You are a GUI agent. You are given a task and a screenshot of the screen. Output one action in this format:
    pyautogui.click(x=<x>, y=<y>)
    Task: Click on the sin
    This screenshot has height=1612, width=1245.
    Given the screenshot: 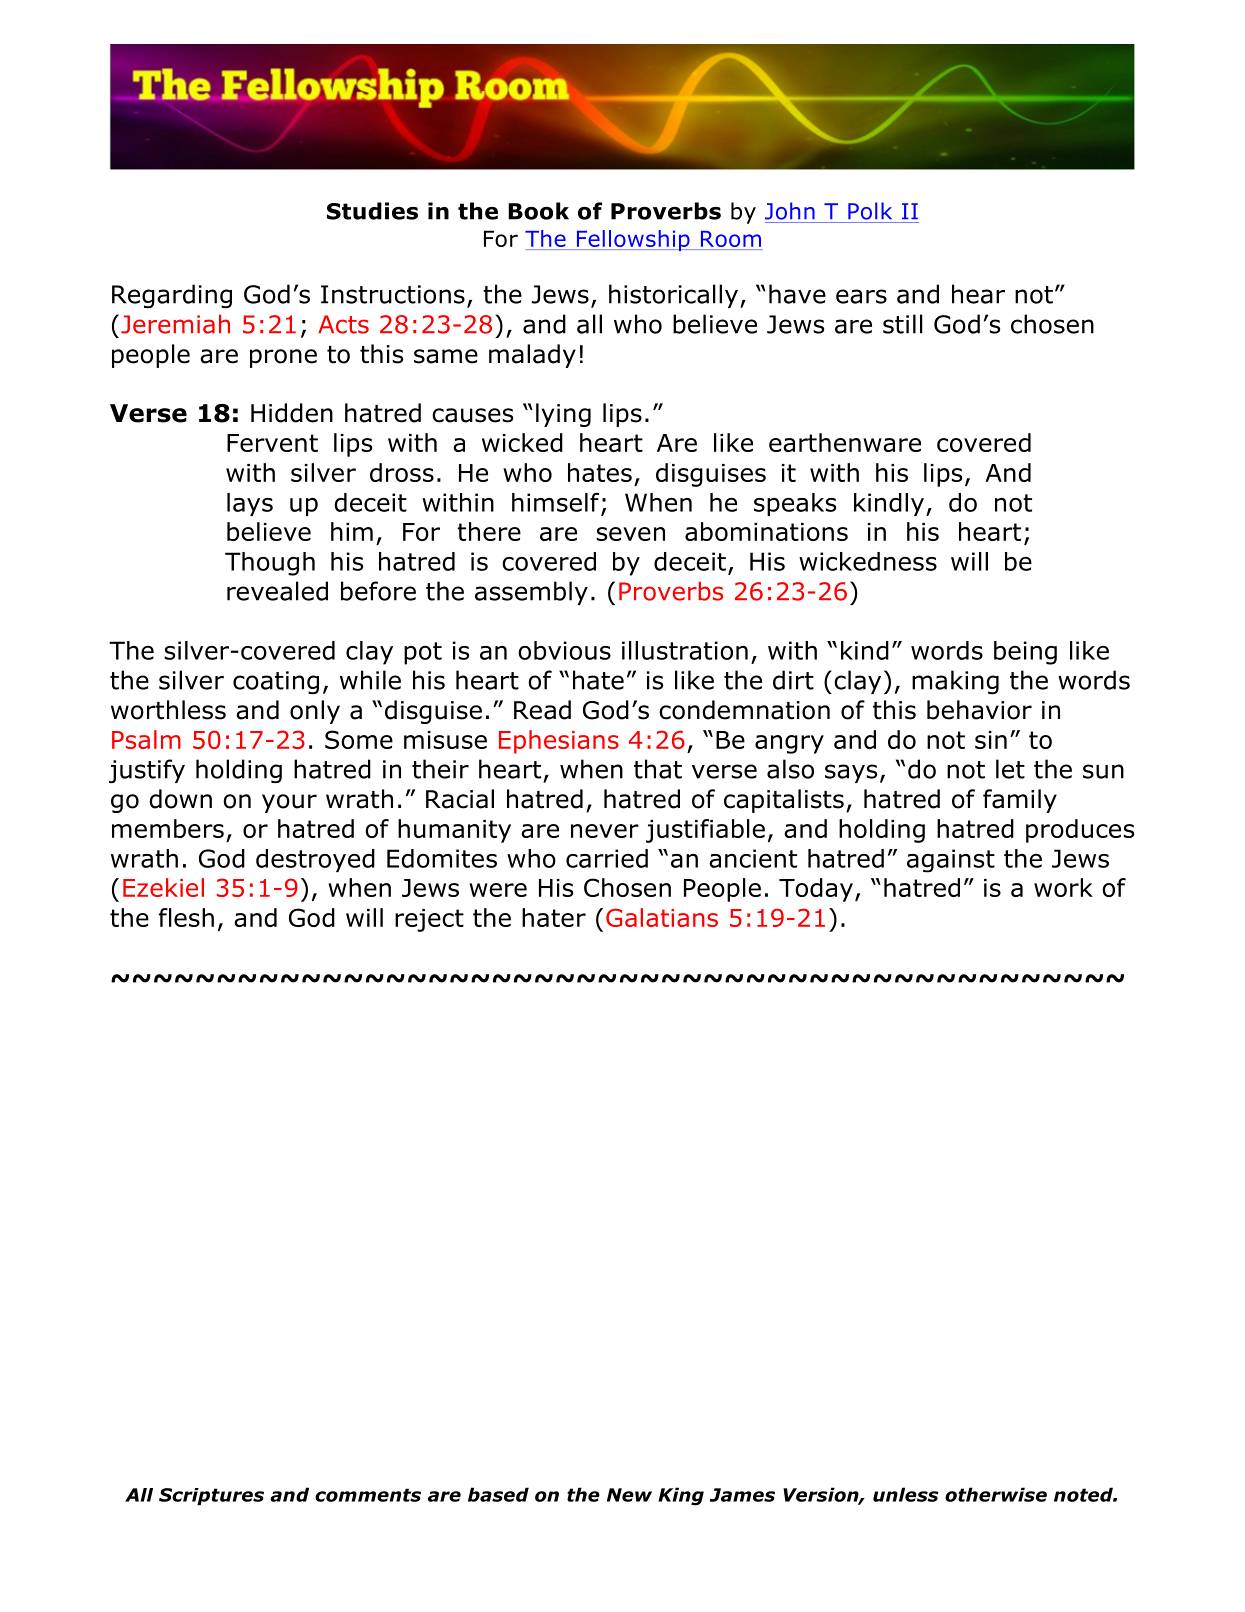 What is the action you would take?
    pyautogui.click(x=991, y=740)
